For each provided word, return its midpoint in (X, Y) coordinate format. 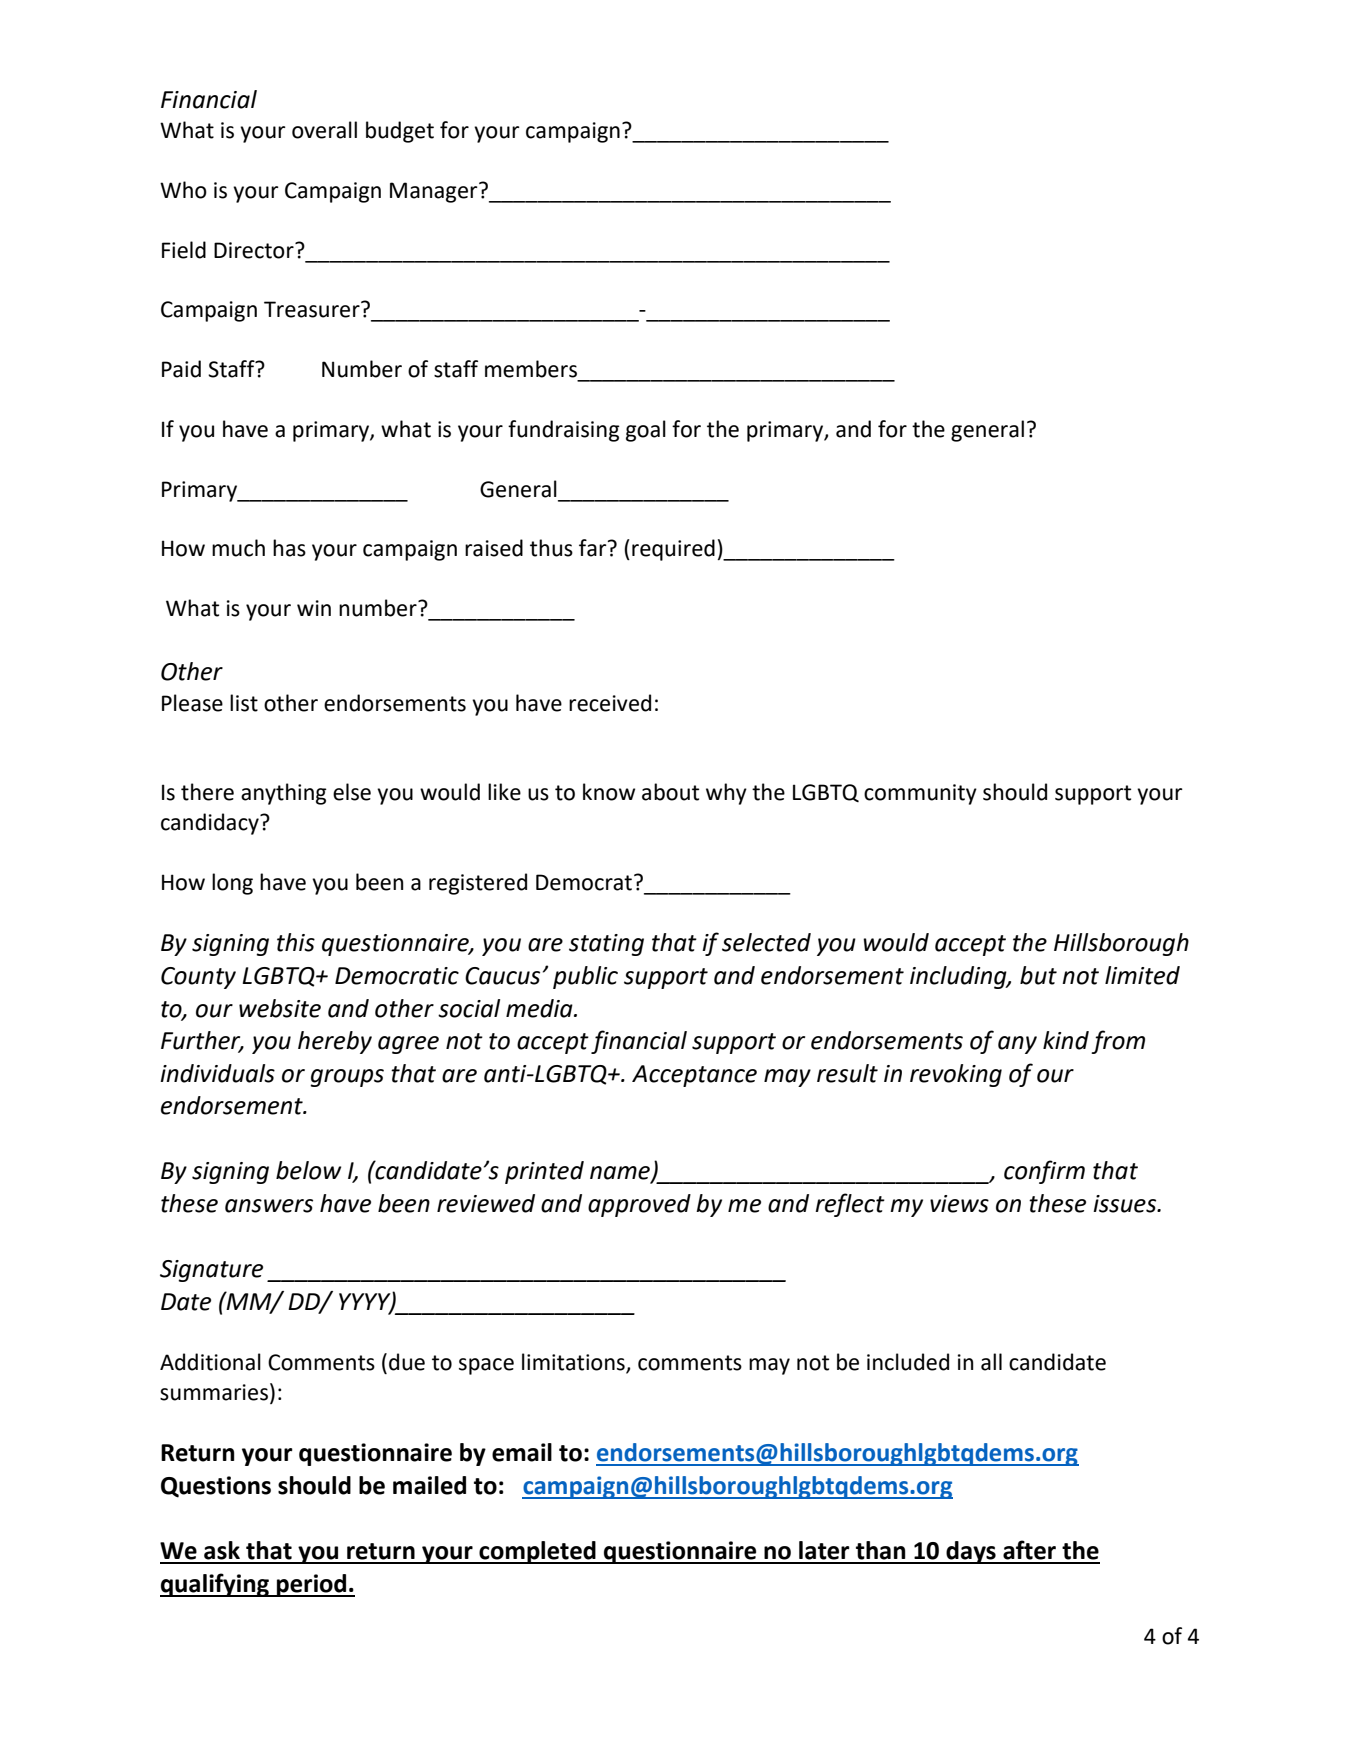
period (312, 1585)
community (920, 794)
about (670, 792)
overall (324, 130)
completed (537, 1552)
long (232, 884)
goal (646, 431)
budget (400, 132)
